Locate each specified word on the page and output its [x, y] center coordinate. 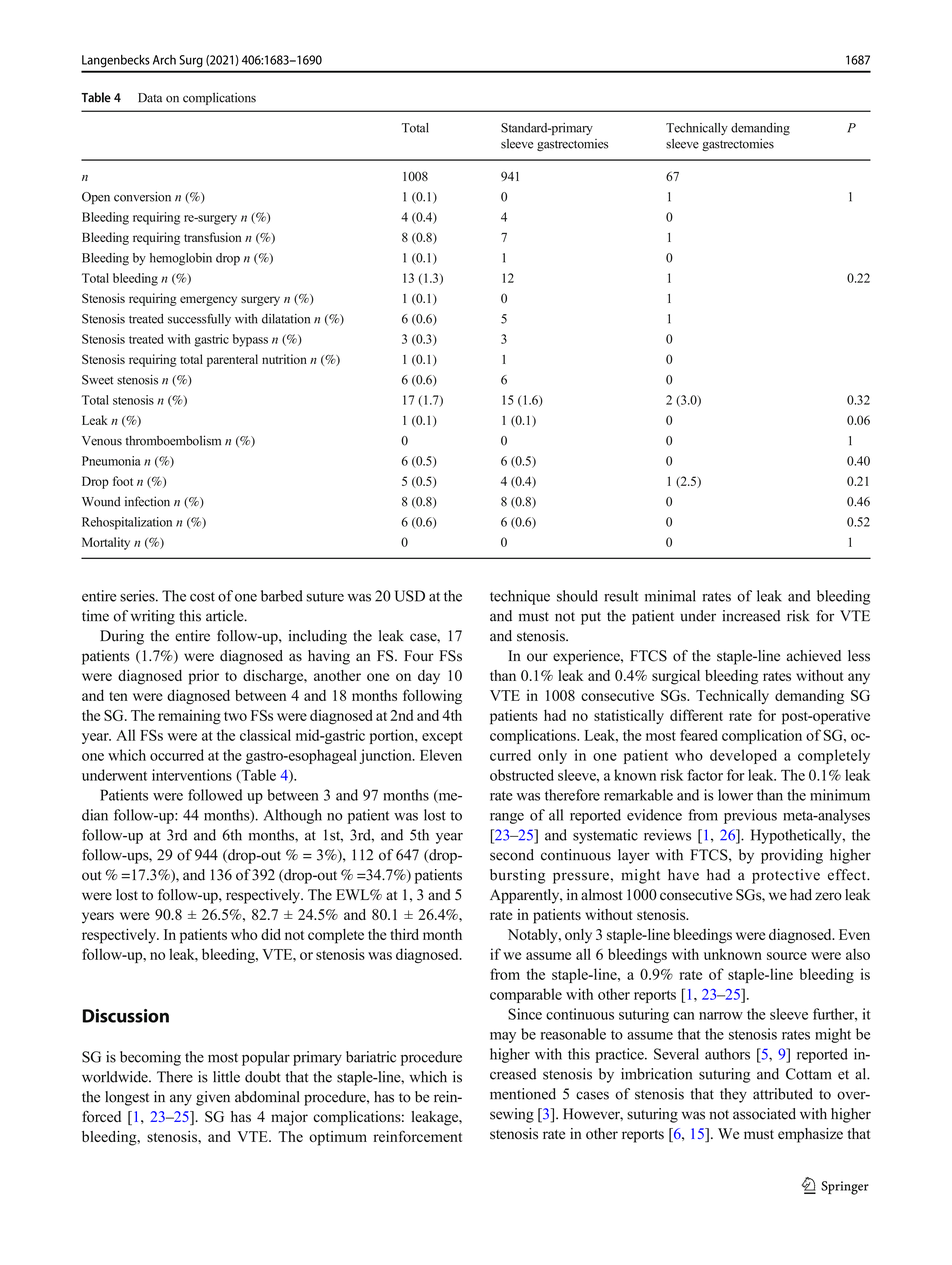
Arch [164, 60]
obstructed [522, 775]
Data [150, 98]
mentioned [523, 1094]
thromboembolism [173, 440]
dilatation [286, 319]
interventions [192, 775]
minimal [670, 596]
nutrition [284, 359]
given [213, 1098]
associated [764, 1114]
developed [743, 756]
